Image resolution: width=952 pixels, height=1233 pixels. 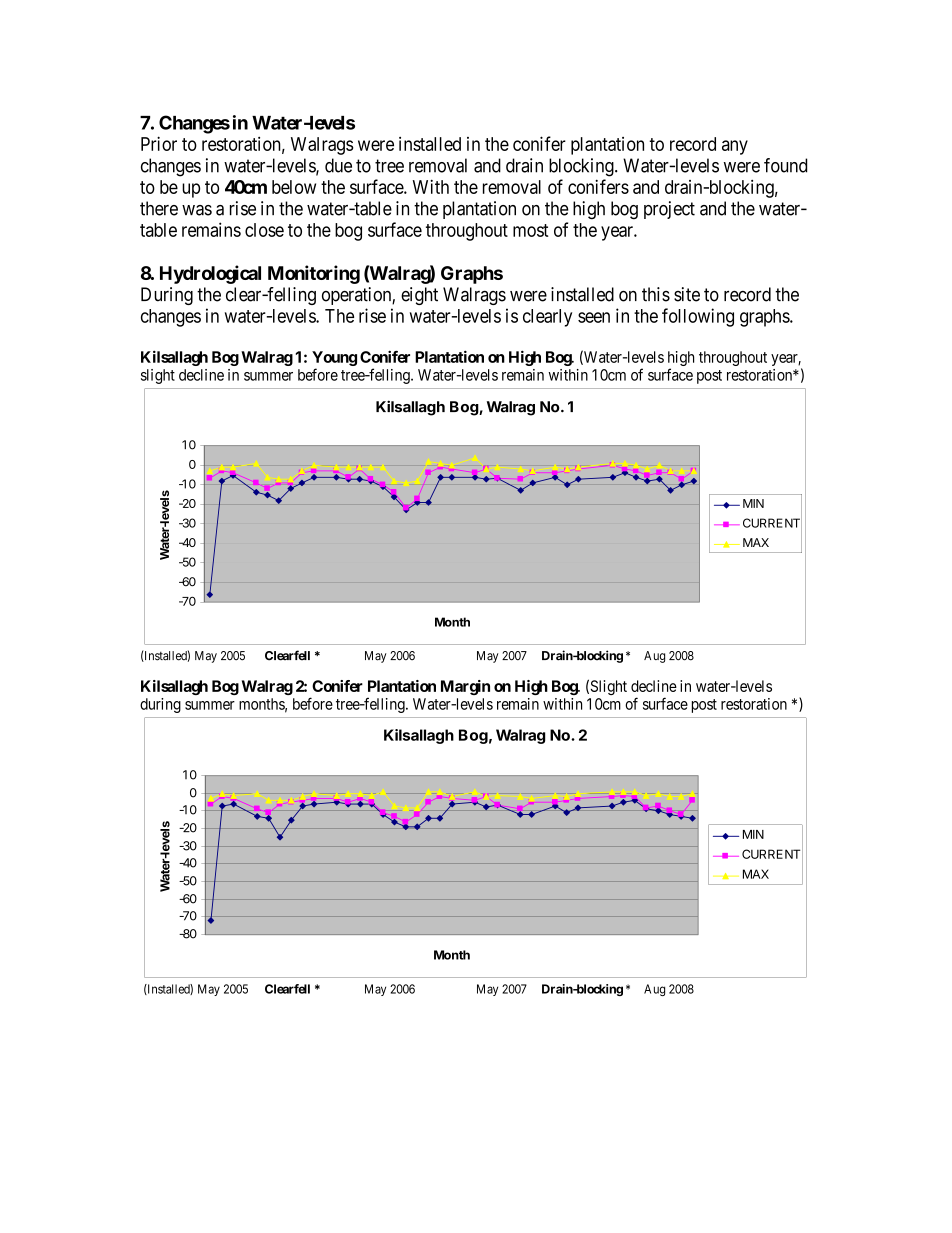 I want to click on Prior, so click(x=159, y=143).
